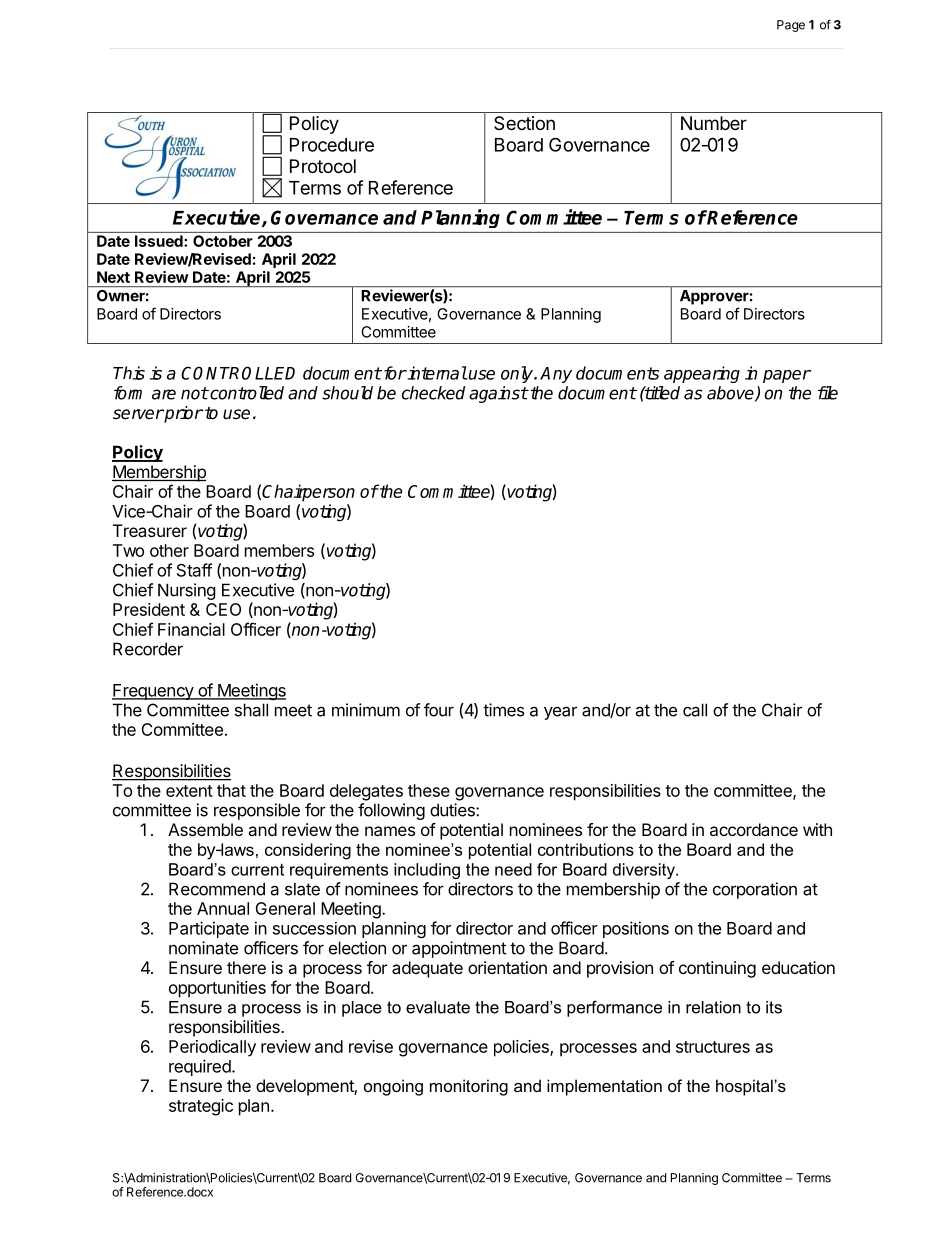  What do you see at coordinates (205, 829) in the screenshot?
I see `Assemble` at bounding box center [205, 829].
